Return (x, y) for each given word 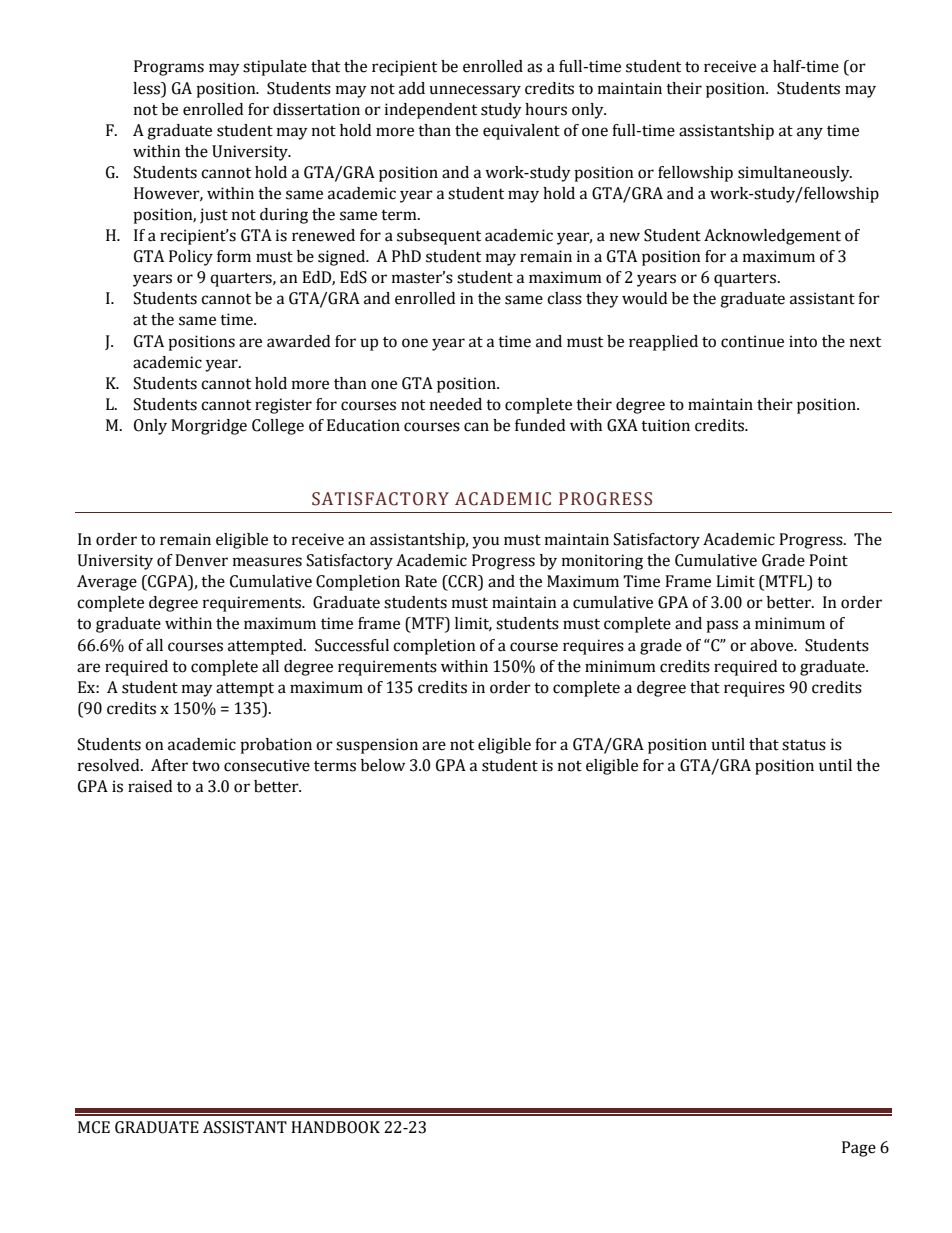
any (810, 133)
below (383, 765)
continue (752, 341)
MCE (94, 1127)
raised (150, 786)
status (804, 745)
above (773, 645)
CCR (463, 582)
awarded (298, 341)
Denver (201, 560)
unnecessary (475, 91)
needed (456, 404)
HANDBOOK (335, 1127)
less (147, 88)
